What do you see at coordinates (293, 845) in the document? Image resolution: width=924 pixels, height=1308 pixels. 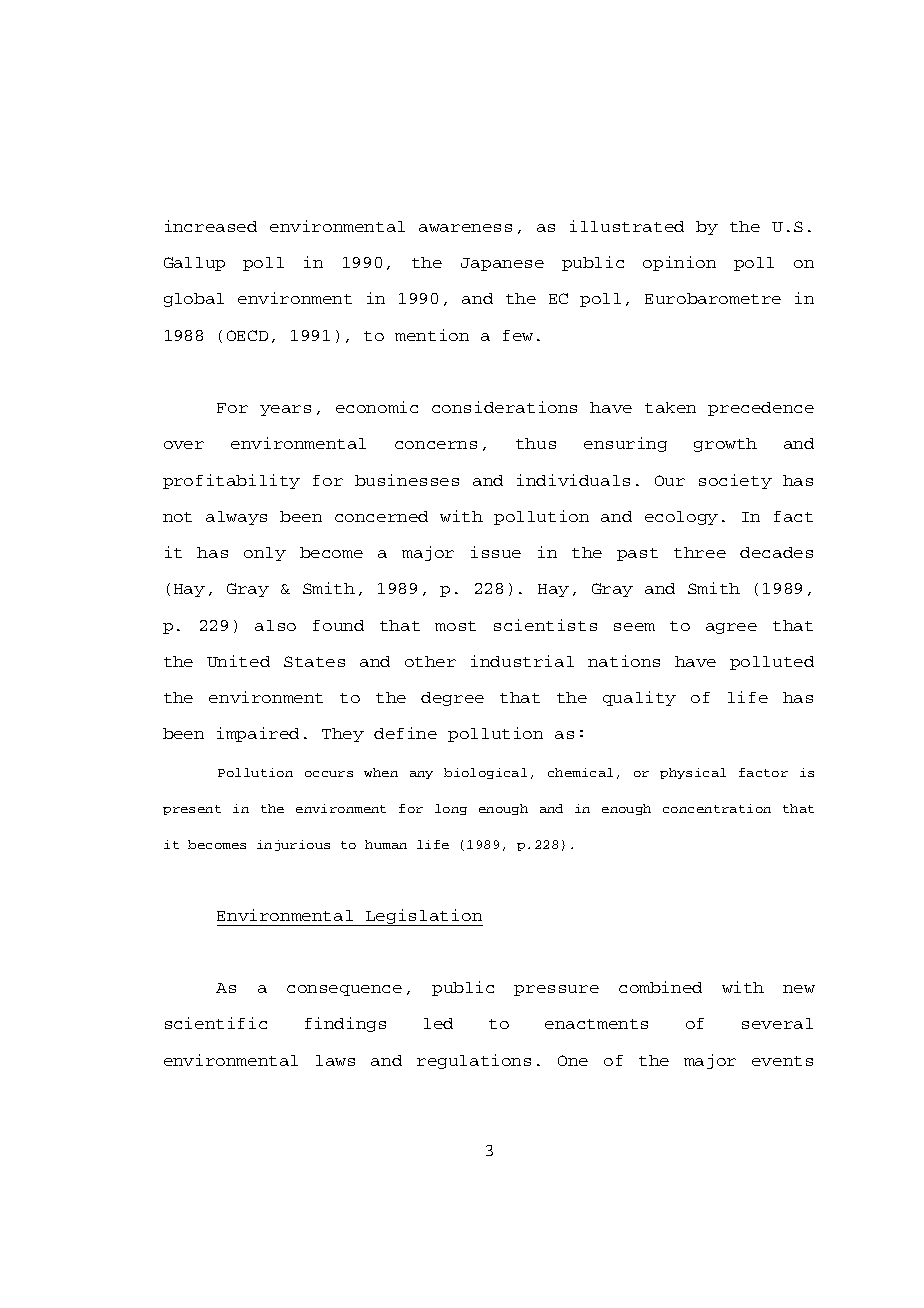 I see `injurious` at bounding box center [293, 845].
